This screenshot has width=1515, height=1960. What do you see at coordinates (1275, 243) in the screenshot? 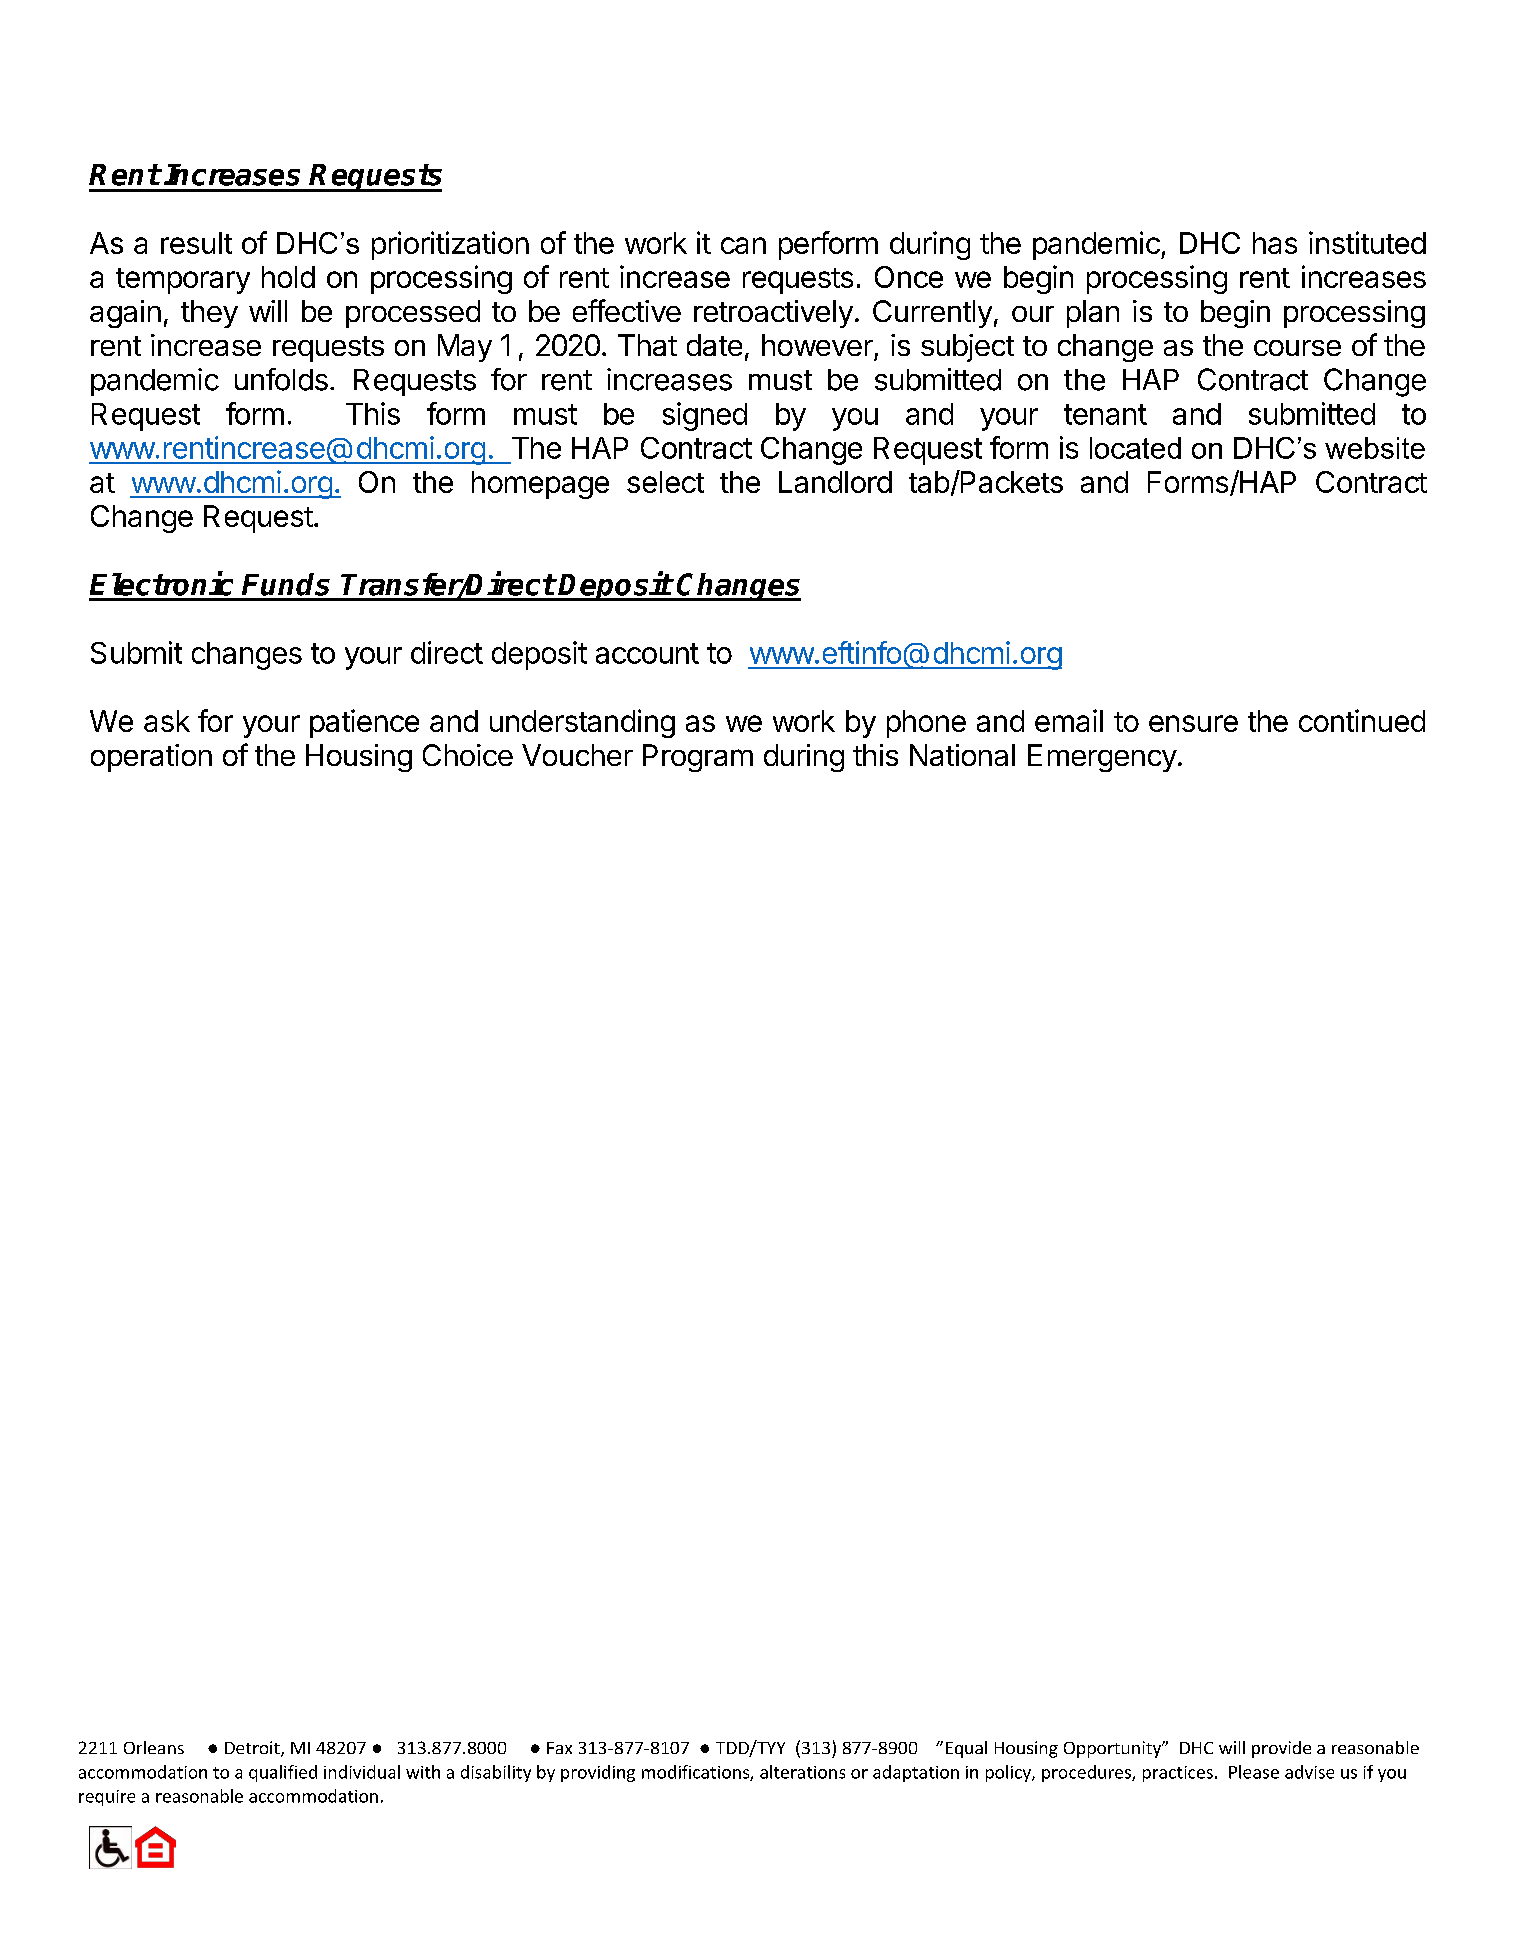
I see `has` at bounding box center [1275, 243].
